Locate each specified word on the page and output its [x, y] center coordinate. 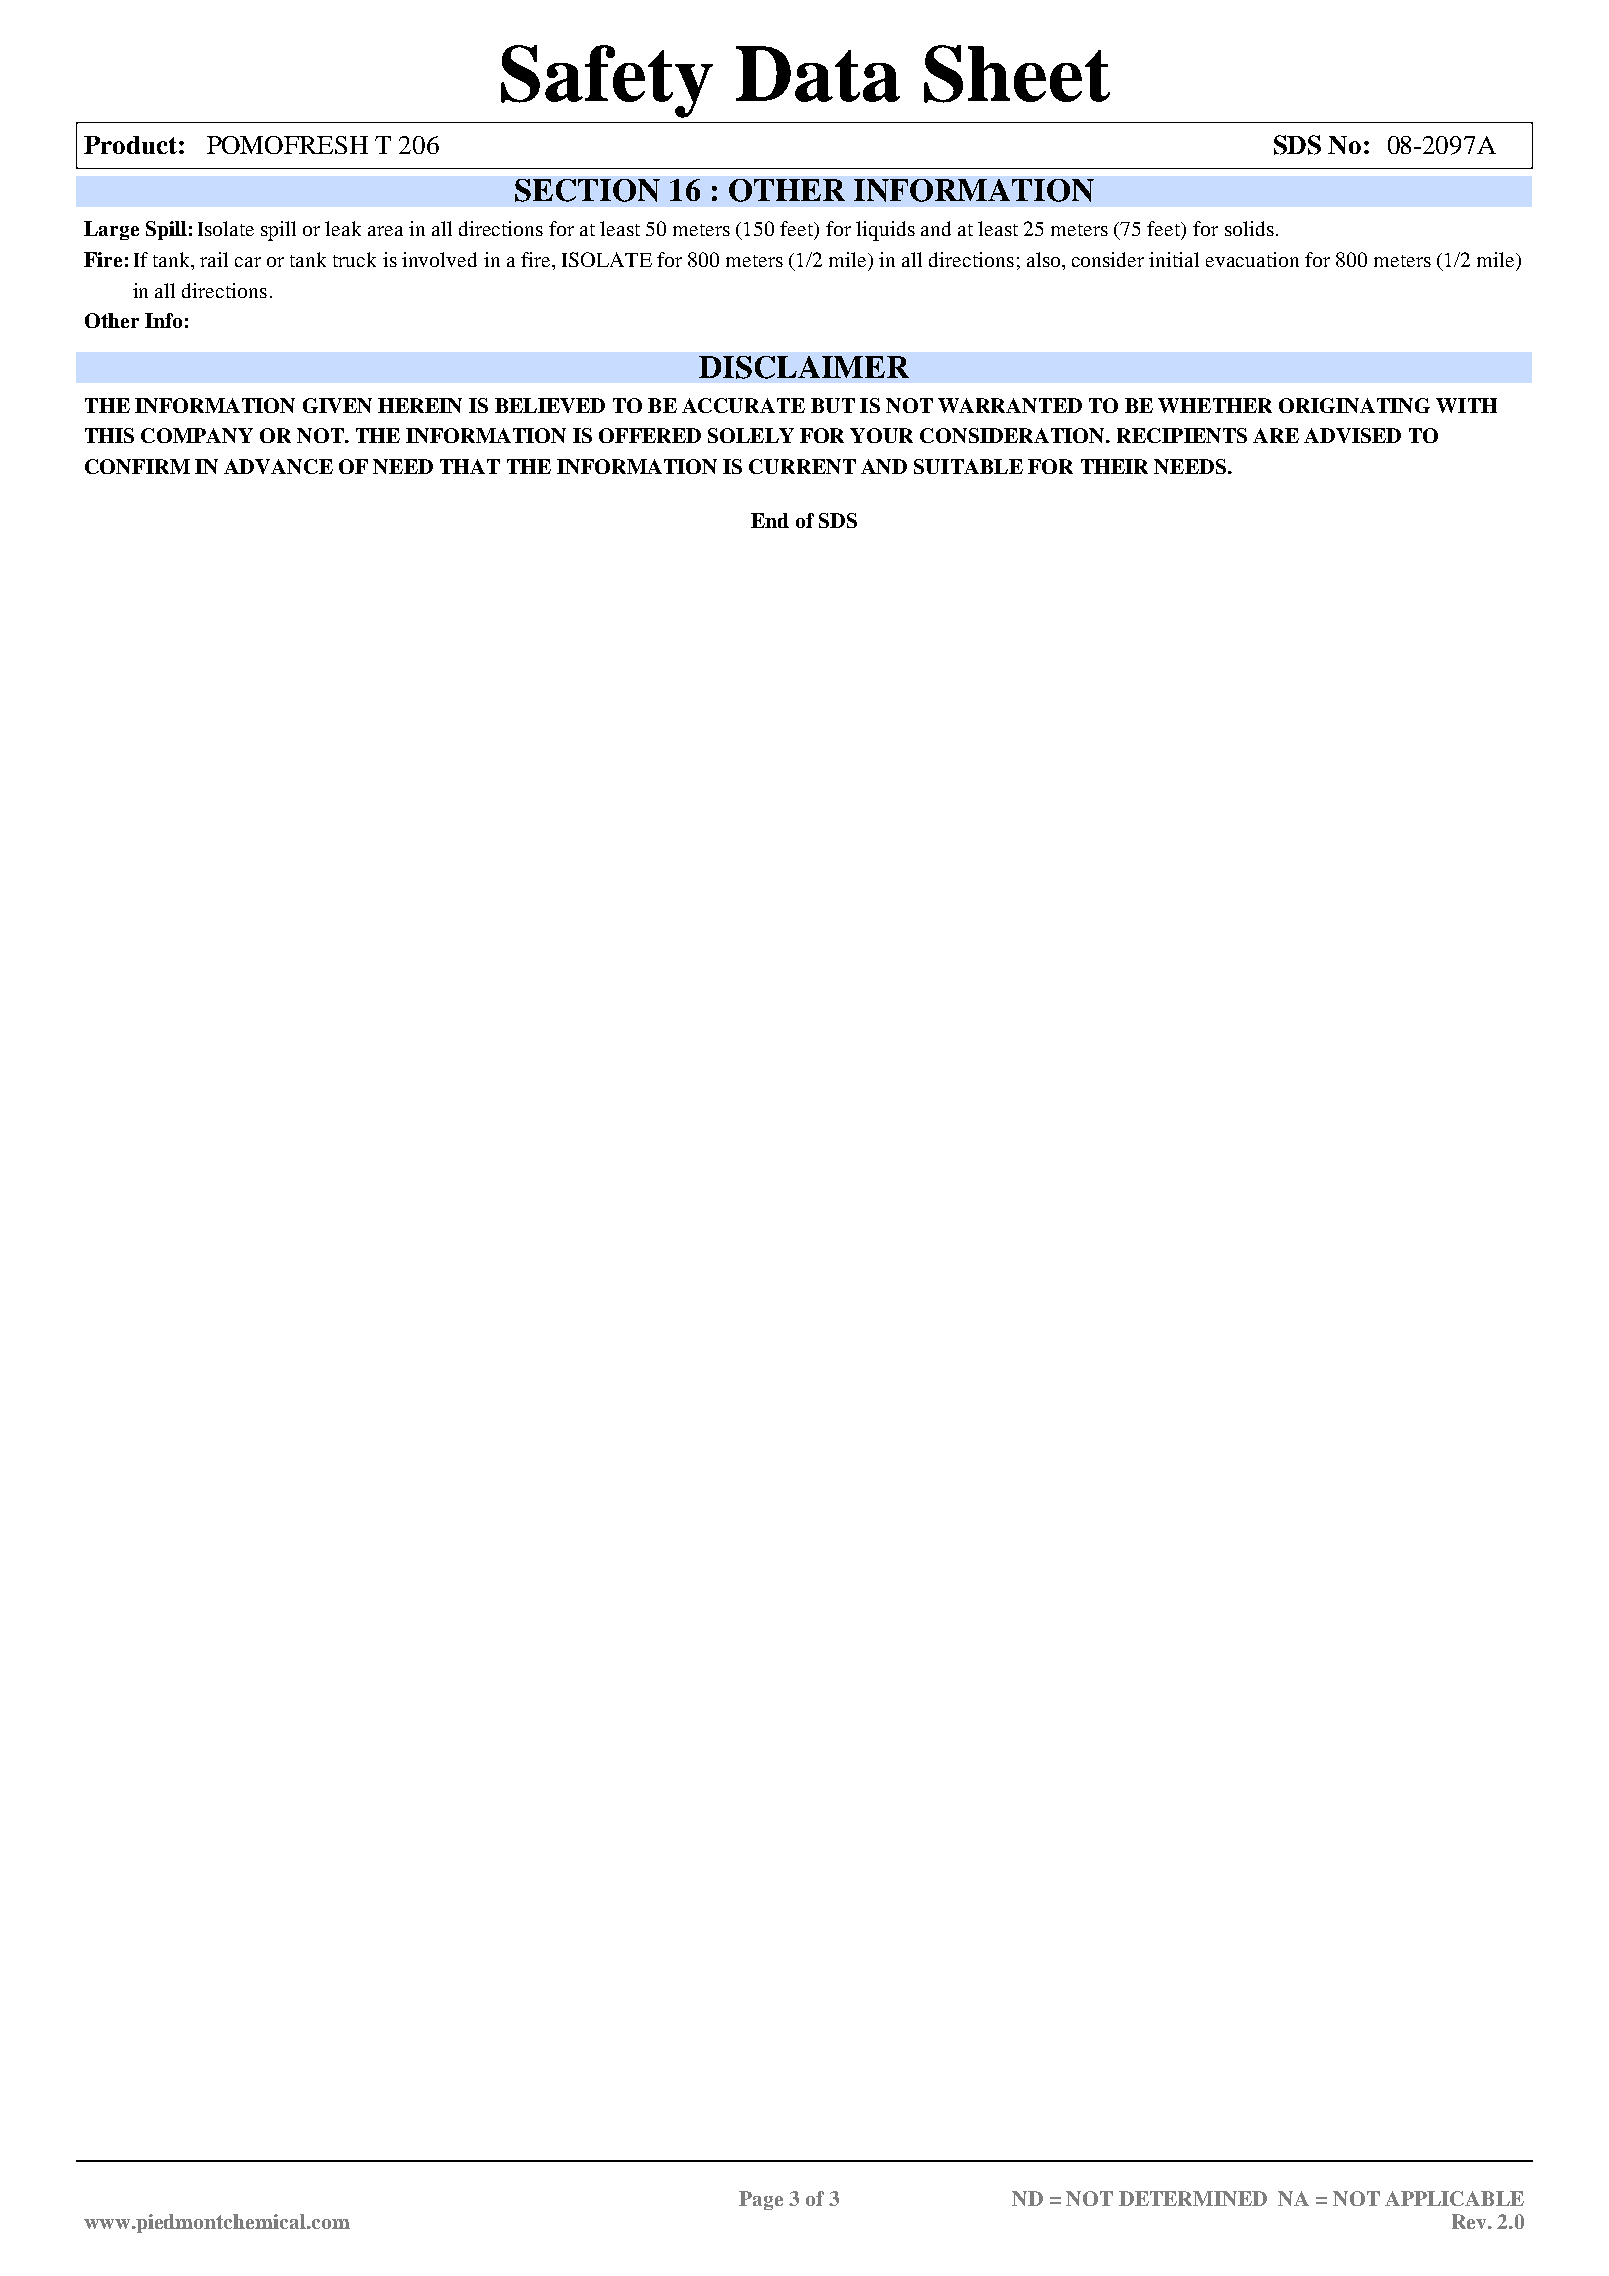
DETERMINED [1193, 2198]
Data [818, 74]
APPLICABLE [1454, 2198]
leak [343, 228]
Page [761, 2200]
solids [1249, 228]
